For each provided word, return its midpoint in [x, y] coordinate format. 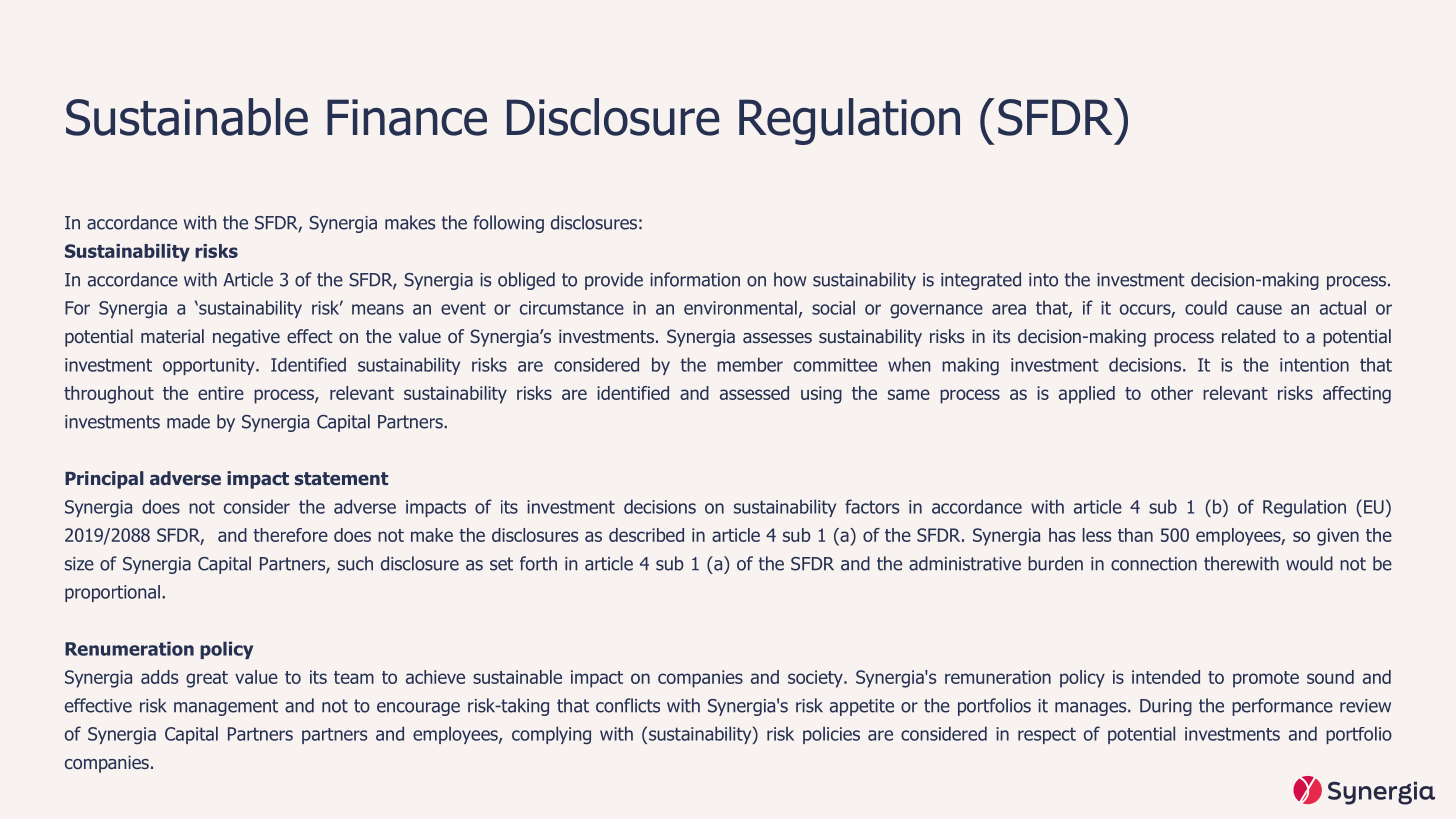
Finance [407, 117]
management [226, 707]
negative [246, 338]
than [1135, 535]
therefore [290, 535]
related [1248, 336]
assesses [777, 338]
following [508, 224]
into [1043, 280]
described [646, 535]
